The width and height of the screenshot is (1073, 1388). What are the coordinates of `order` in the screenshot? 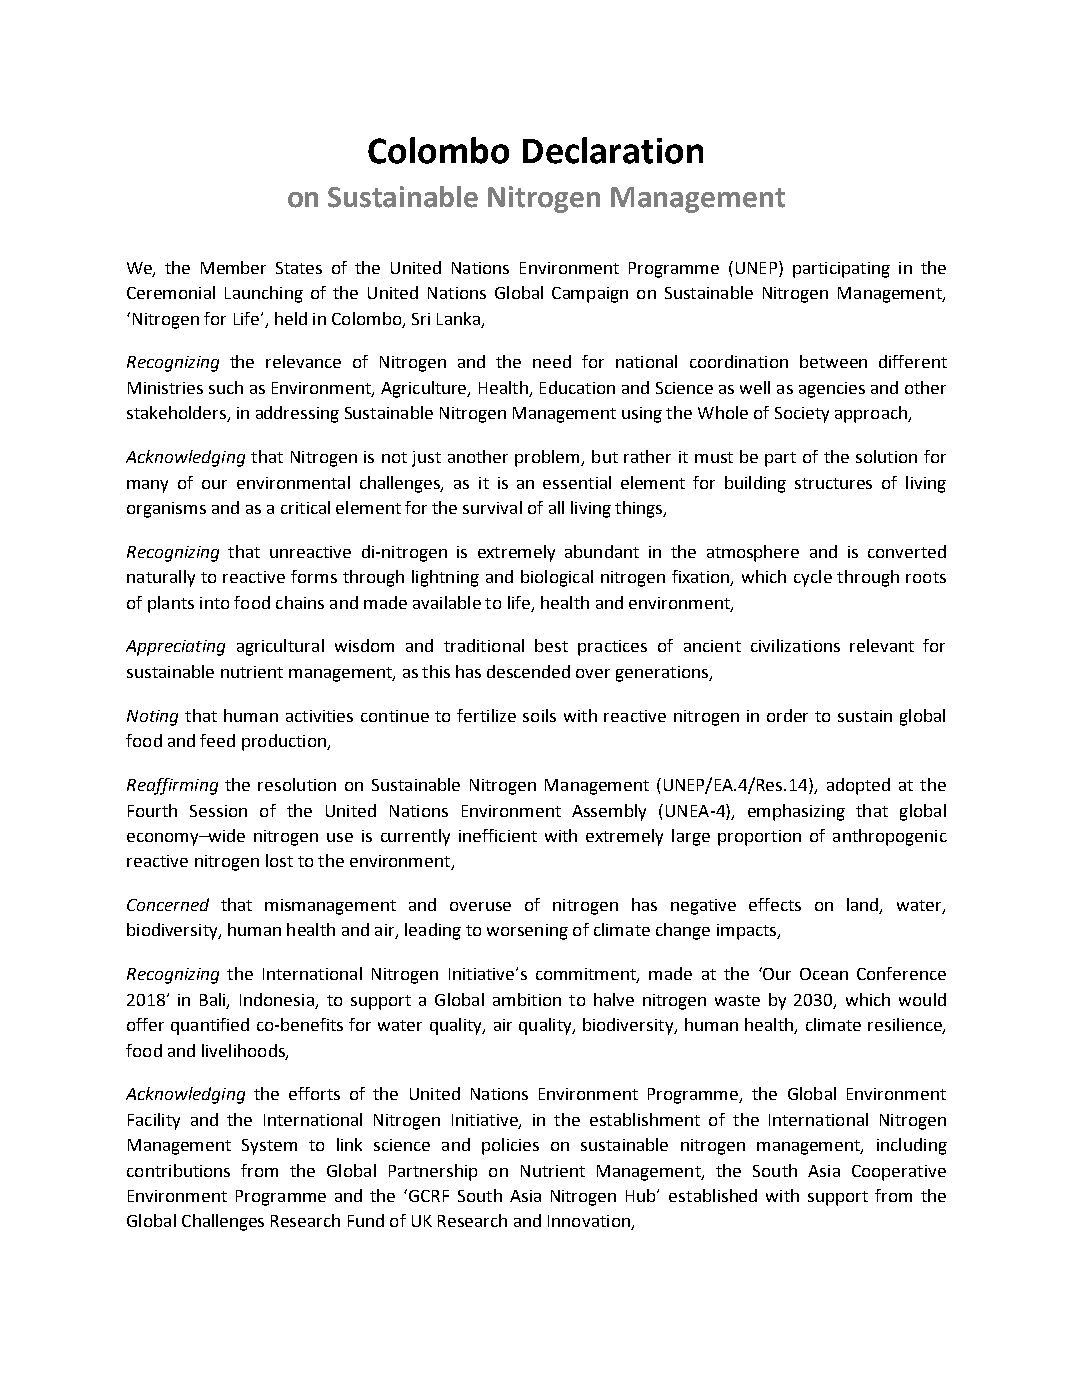 It's located at (787, 715).
